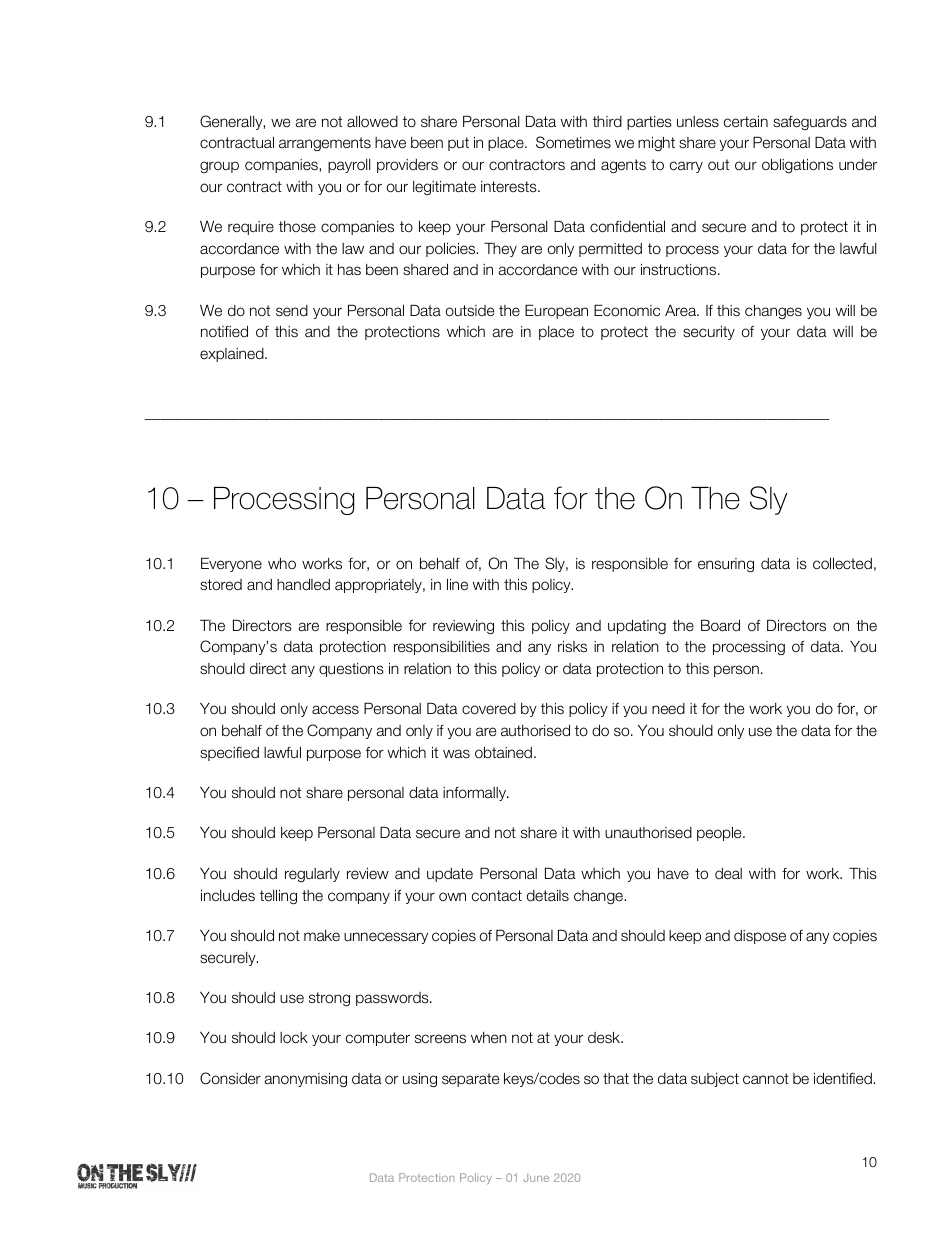 The width and height of the screenshot is (952, 1233). What do you see at coordinates (797, 166) in the screenshot?
I see `obligations` at bounding box center [797, 166].
